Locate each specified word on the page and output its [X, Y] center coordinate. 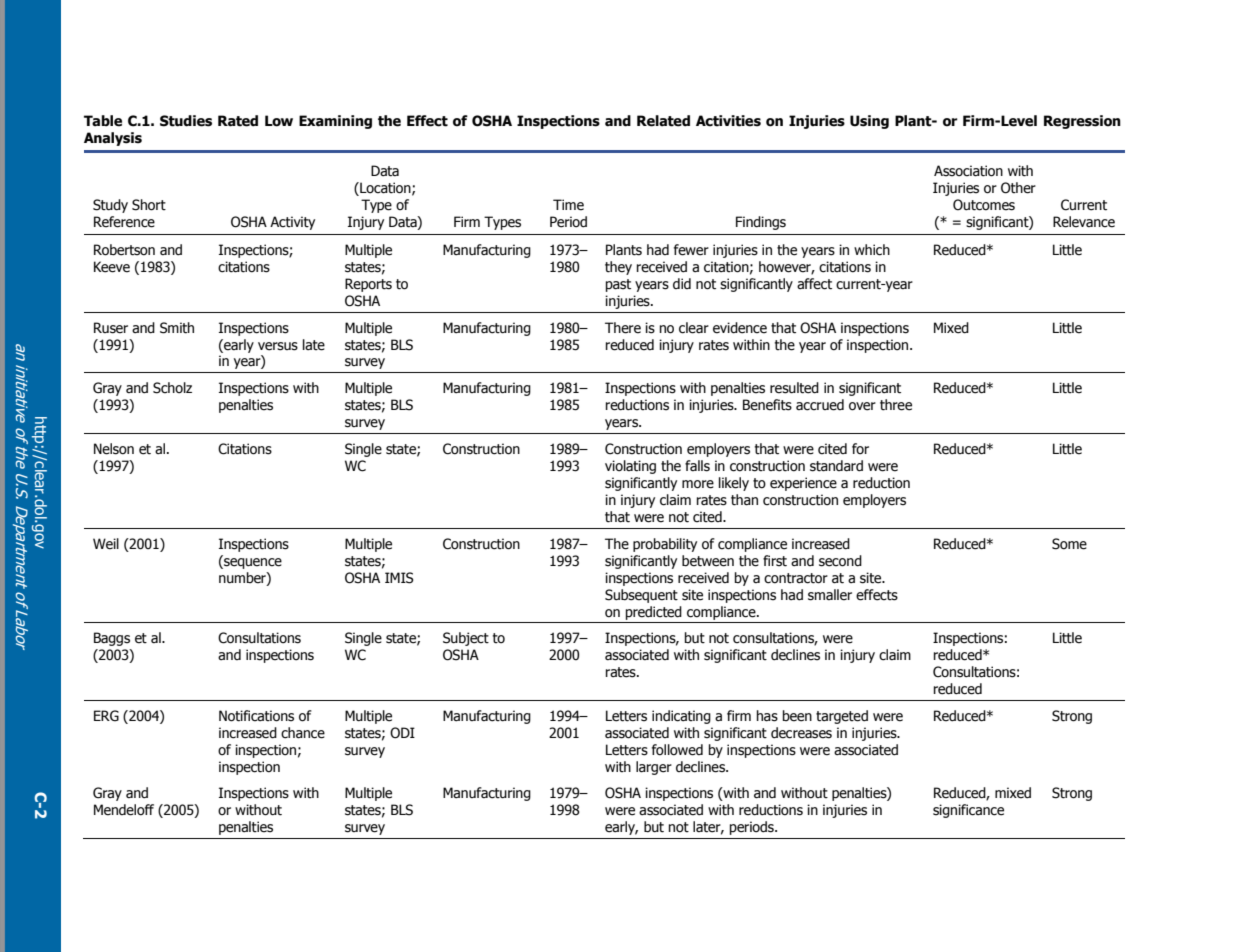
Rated [238, 121]
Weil [106, 544]
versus [278, 346]
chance [303, 733]
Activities [728, 121]
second [840, 561]
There [623, 328]
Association [968, 171]
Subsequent [641, 596]
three [896, 405]
